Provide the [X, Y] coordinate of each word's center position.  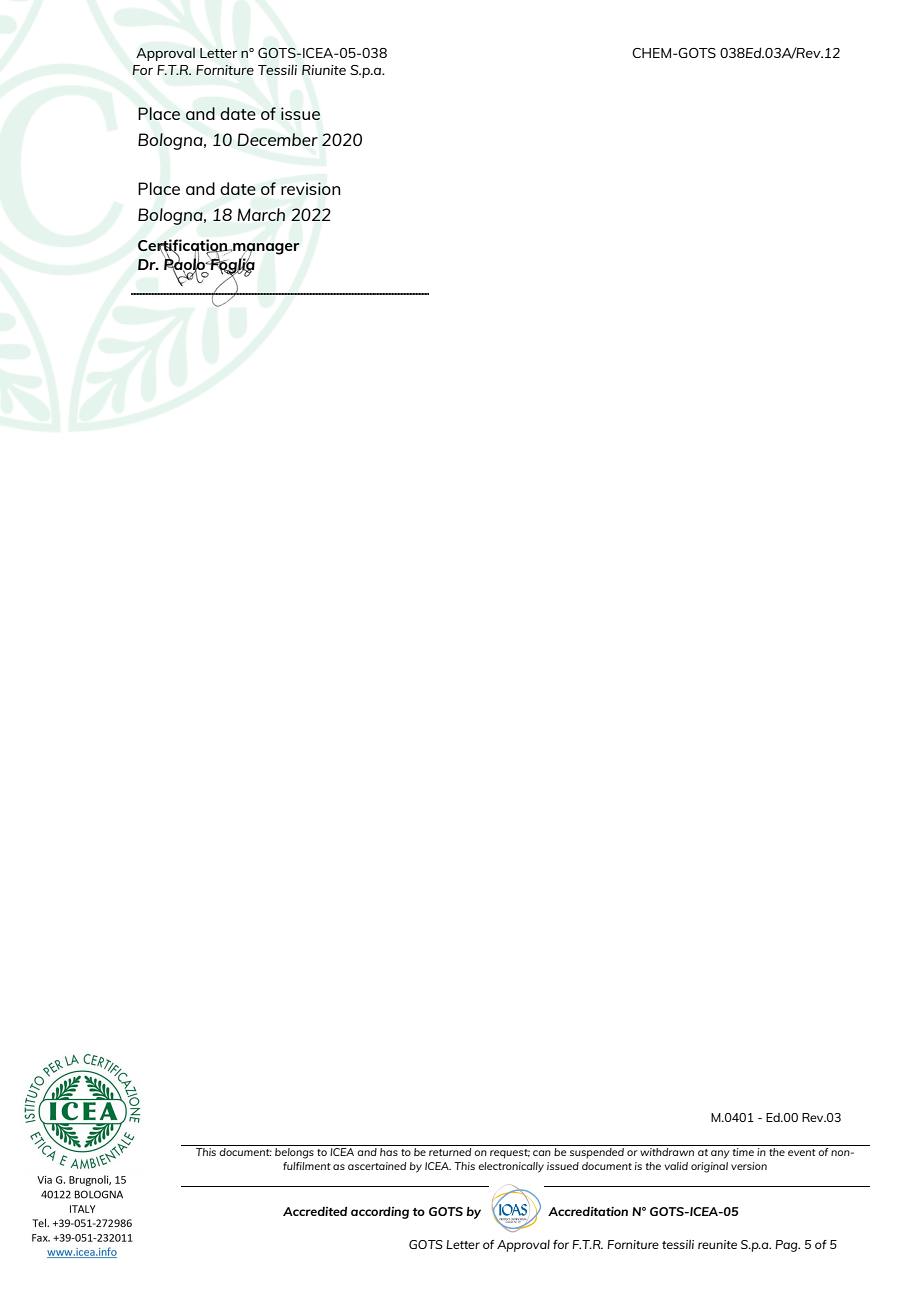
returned [450, 1152]
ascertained [377, 1166]
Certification [184, 246]
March [261, 214]
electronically [511, 1167]
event [802, 1152]
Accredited [315, 1211]
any [720, 1154]
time [743, 1152]
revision [310, 188]
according [380, 1213]
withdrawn [667, 1152]
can [542, 1153]
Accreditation [588, 1211]
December [277, 139]
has [389, 1152]
